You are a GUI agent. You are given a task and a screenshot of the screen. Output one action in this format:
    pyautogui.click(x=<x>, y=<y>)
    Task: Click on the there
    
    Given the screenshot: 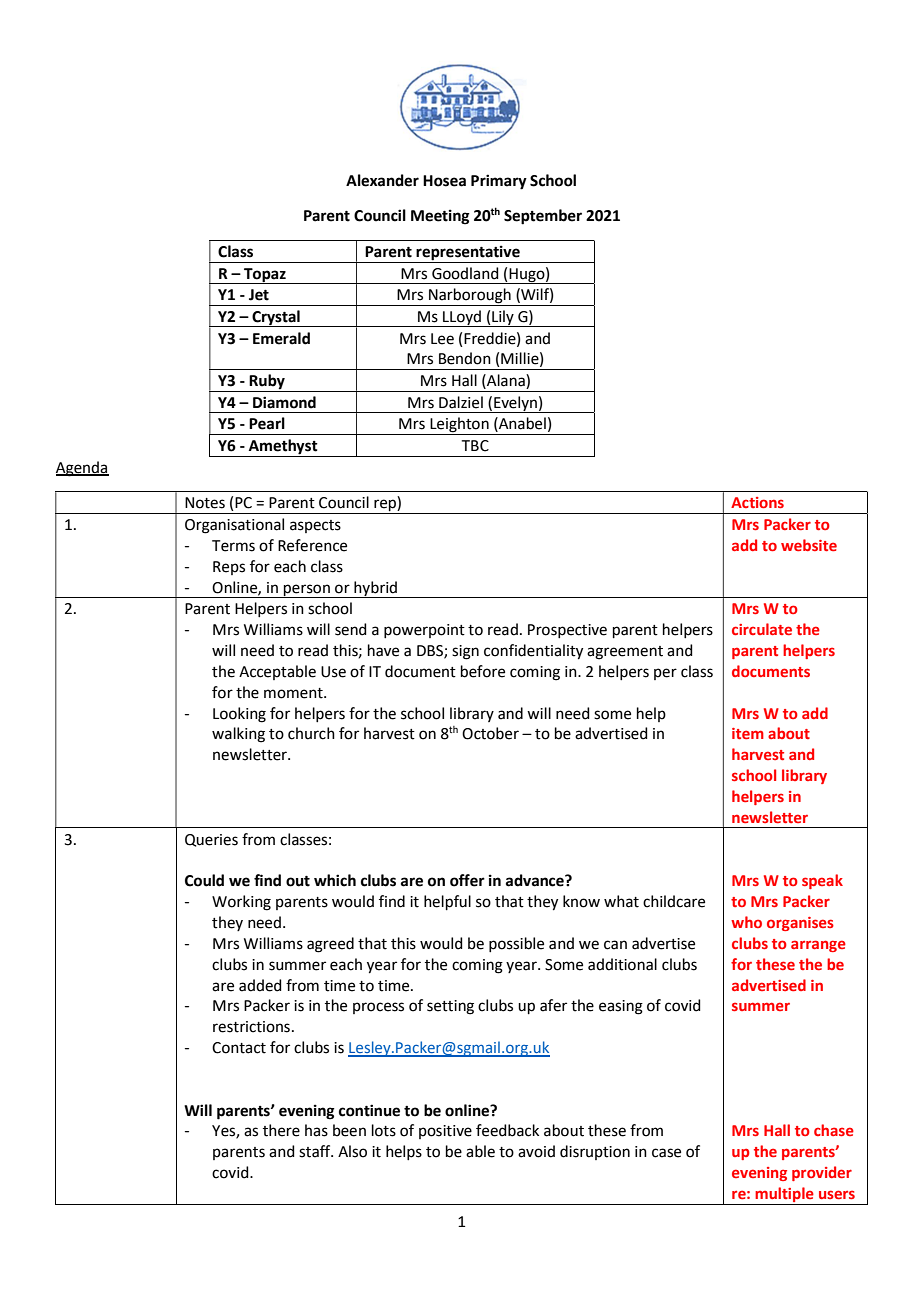 What is the action you would take?
    pyautogui.click(x=281, y=1130)
